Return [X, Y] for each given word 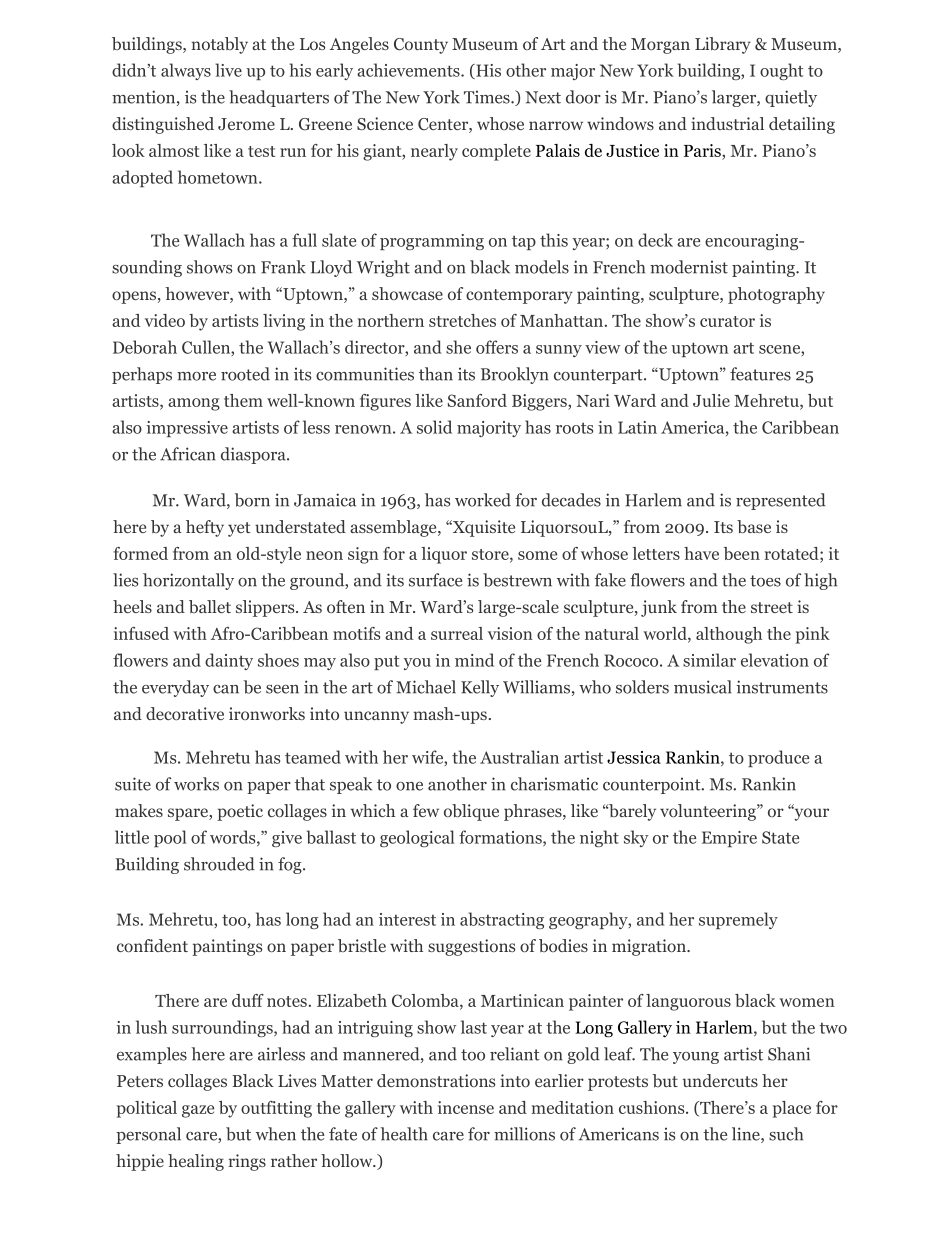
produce [778, 758]
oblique [471, 812]
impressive [187, 429]
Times [488, 97]
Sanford [477, 400]
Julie [711, 400]
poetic [240, 812]
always [186, 71]
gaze [198, 1111]
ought [781, 71]
